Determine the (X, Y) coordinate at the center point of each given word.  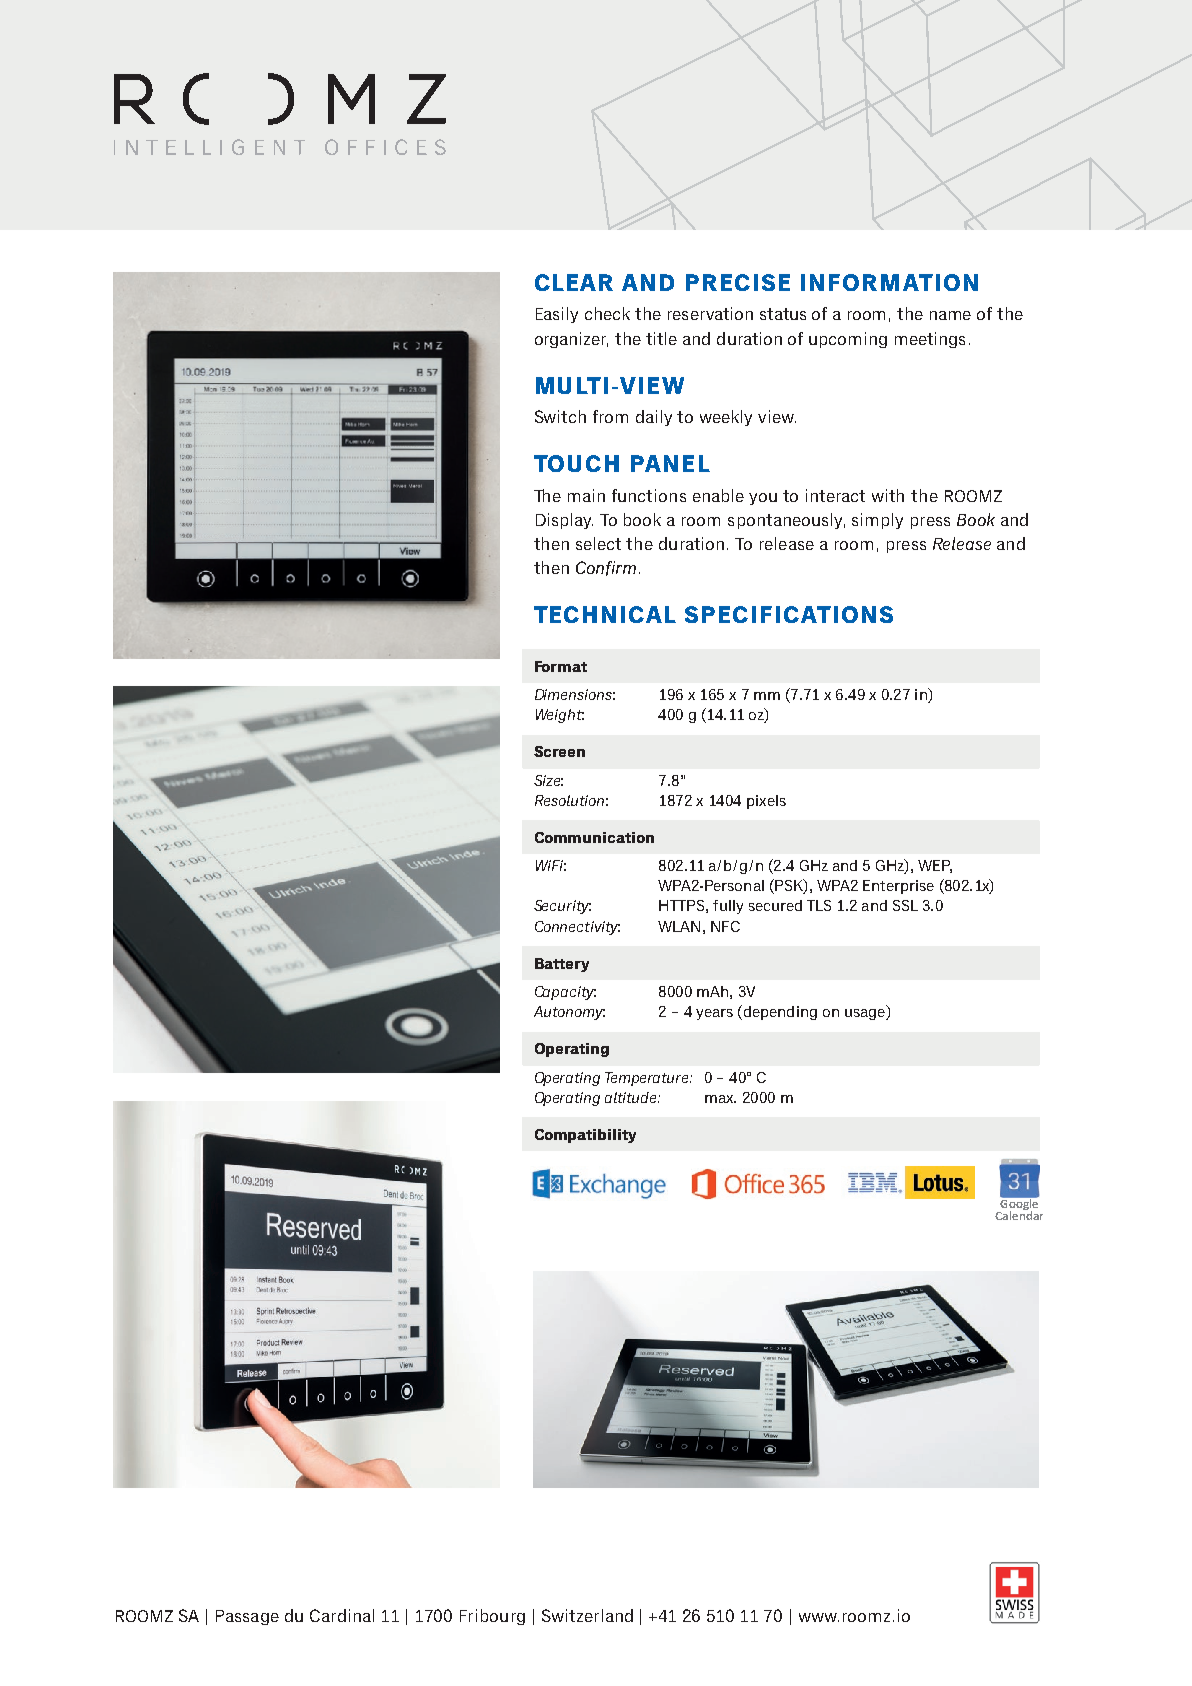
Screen (559, 751)
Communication (594, 837)
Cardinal (342, 1615)
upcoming (848, 340)
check (607, 313)
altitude (632, 1097)
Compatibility (585, 1136)
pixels (766, 802)
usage (866, 1014)
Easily (557, 315)
